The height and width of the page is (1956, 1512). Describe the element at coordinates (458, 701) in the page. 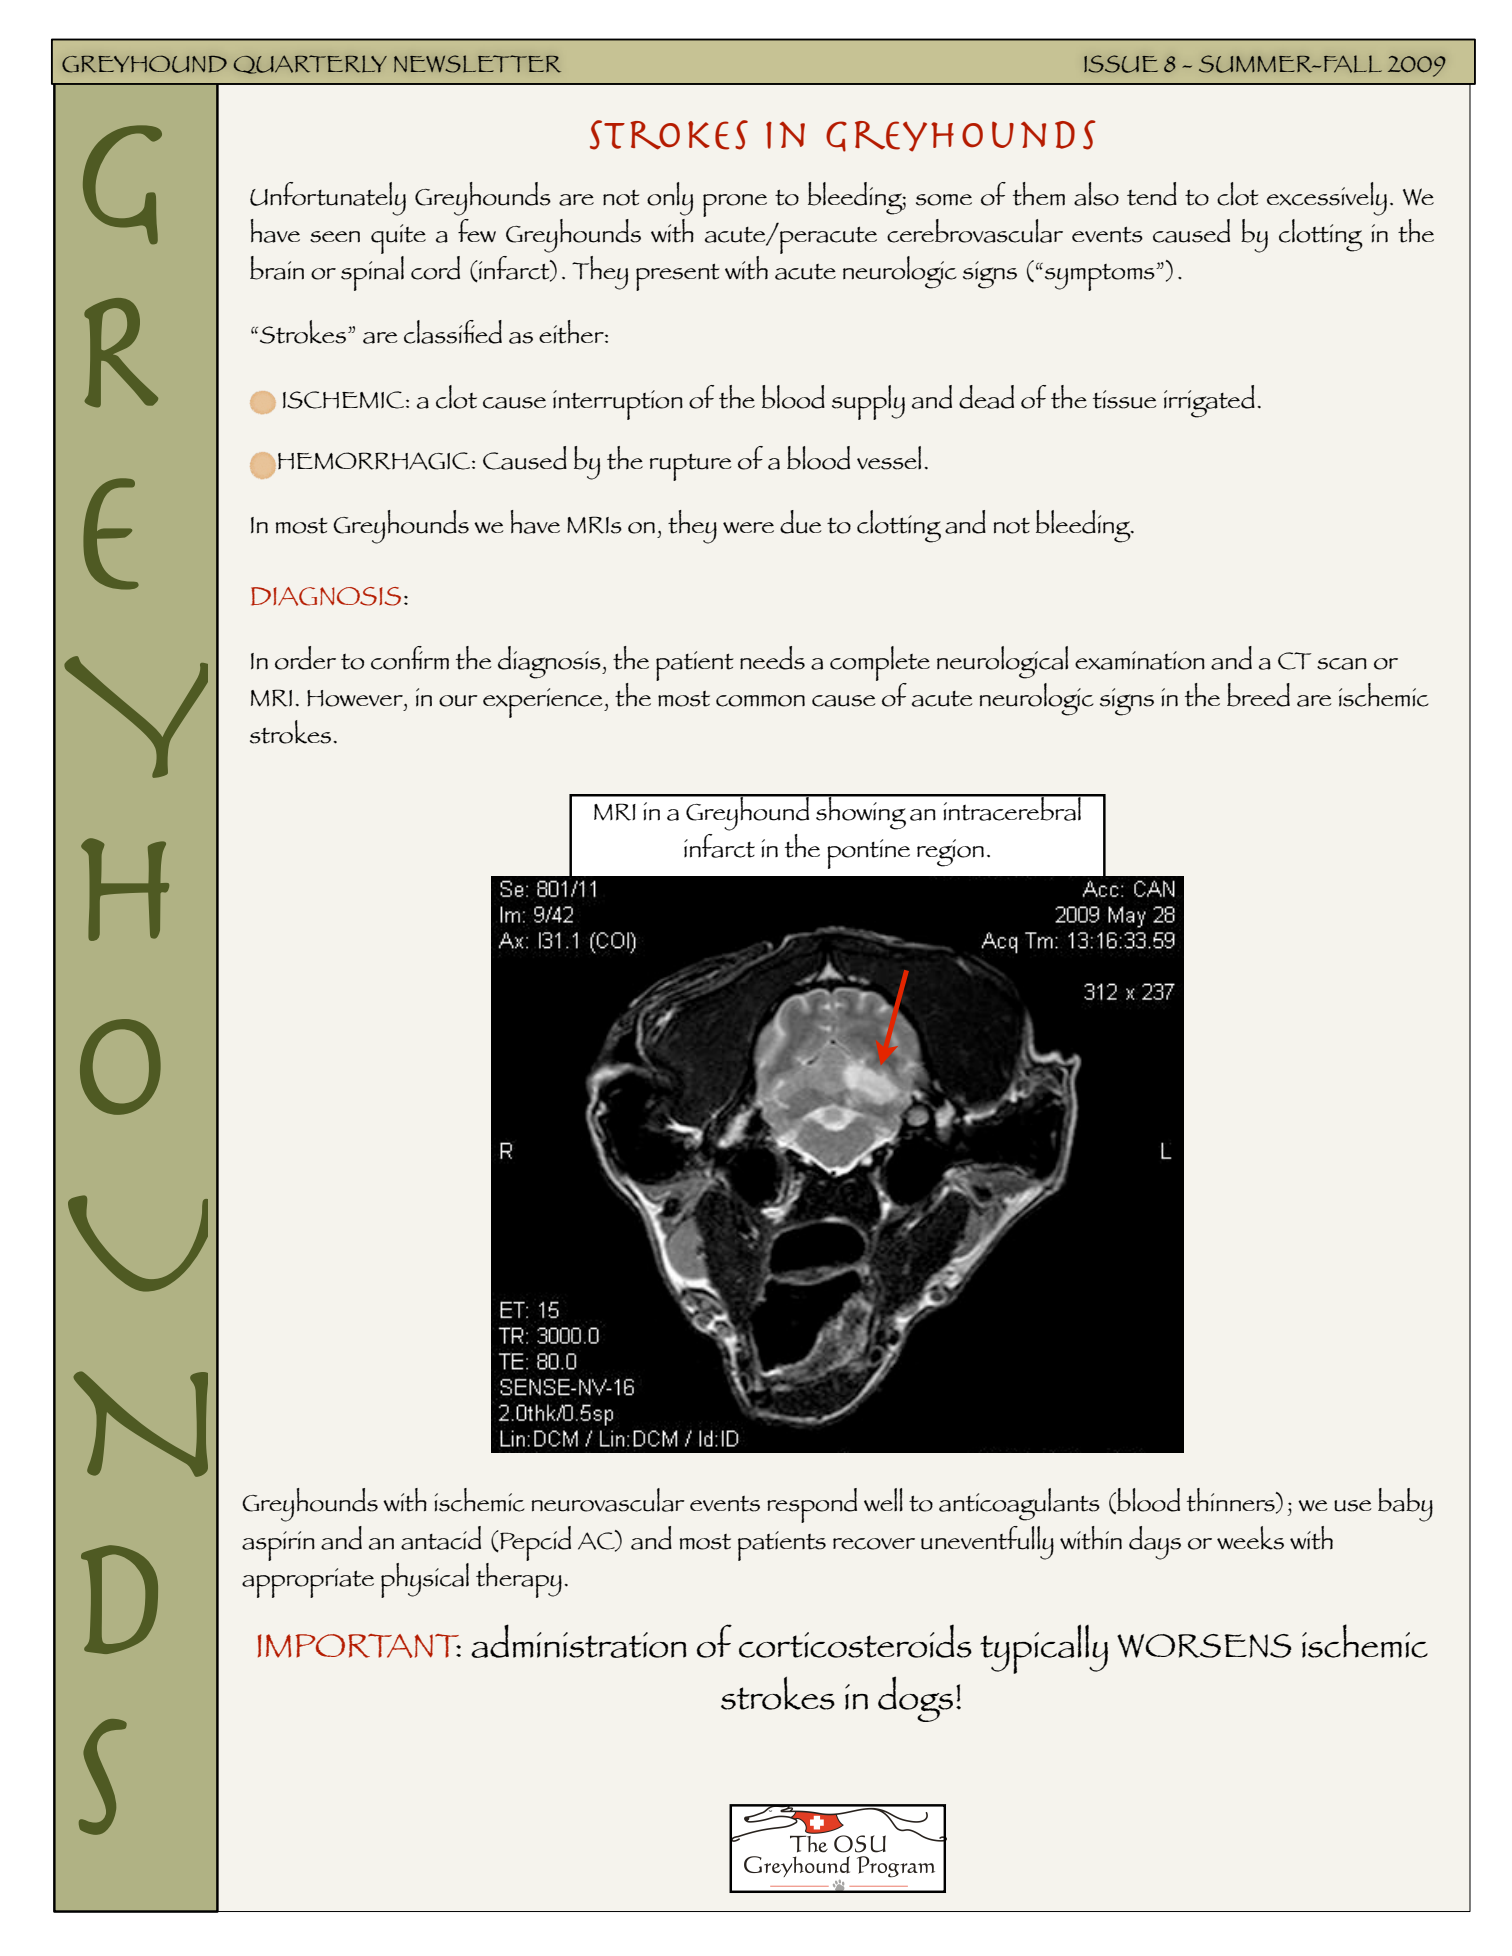

I see `our` at that location.
